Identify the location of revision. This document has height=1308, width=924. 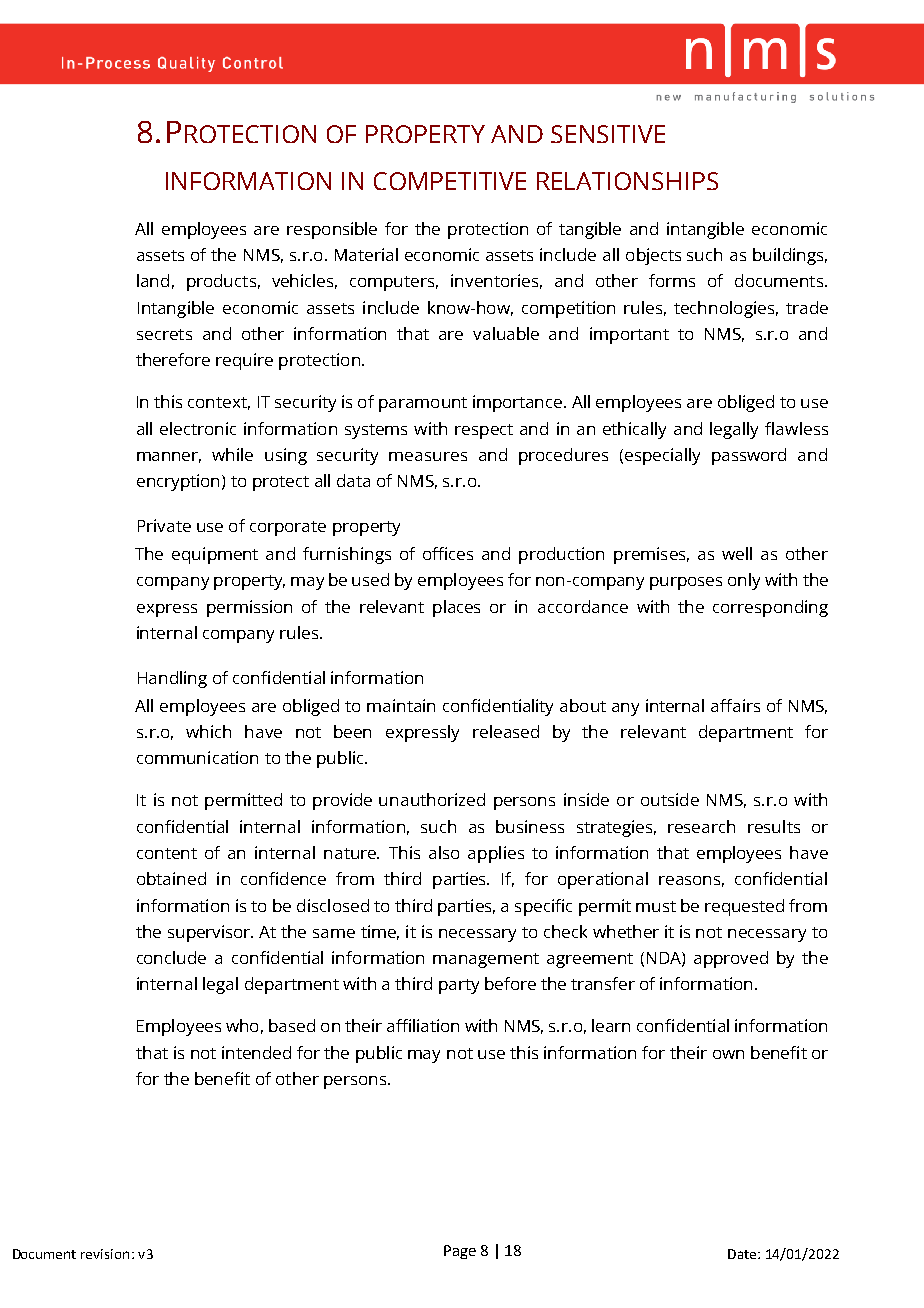
(105, 1254).
